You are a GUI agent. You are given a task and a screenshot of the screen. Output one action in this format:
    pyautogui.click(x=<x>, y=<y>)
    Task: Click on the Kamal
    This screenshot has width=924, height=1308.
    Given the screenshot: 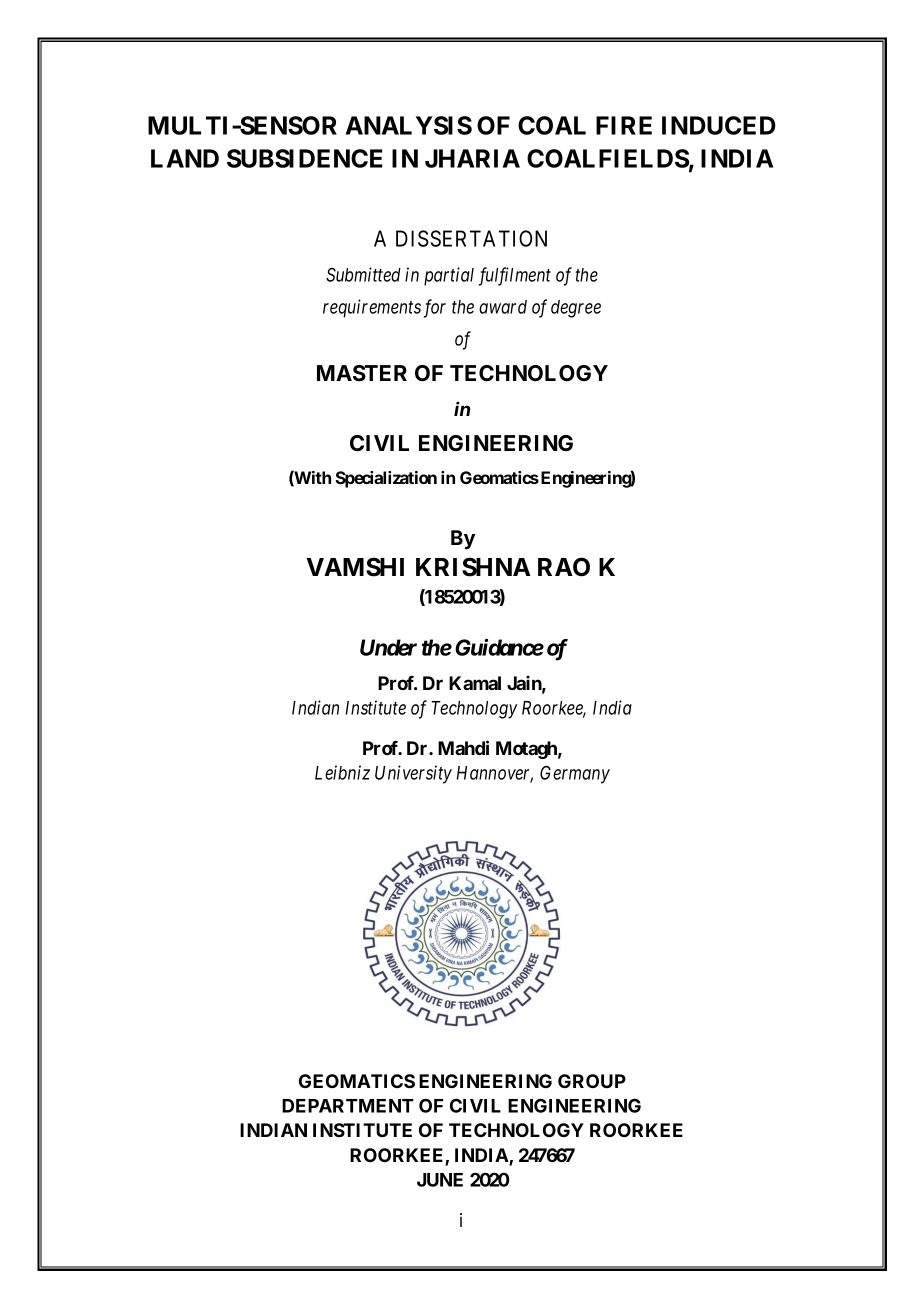 What is the action you would take?
    pyautogui.click(x=475, y=683)
